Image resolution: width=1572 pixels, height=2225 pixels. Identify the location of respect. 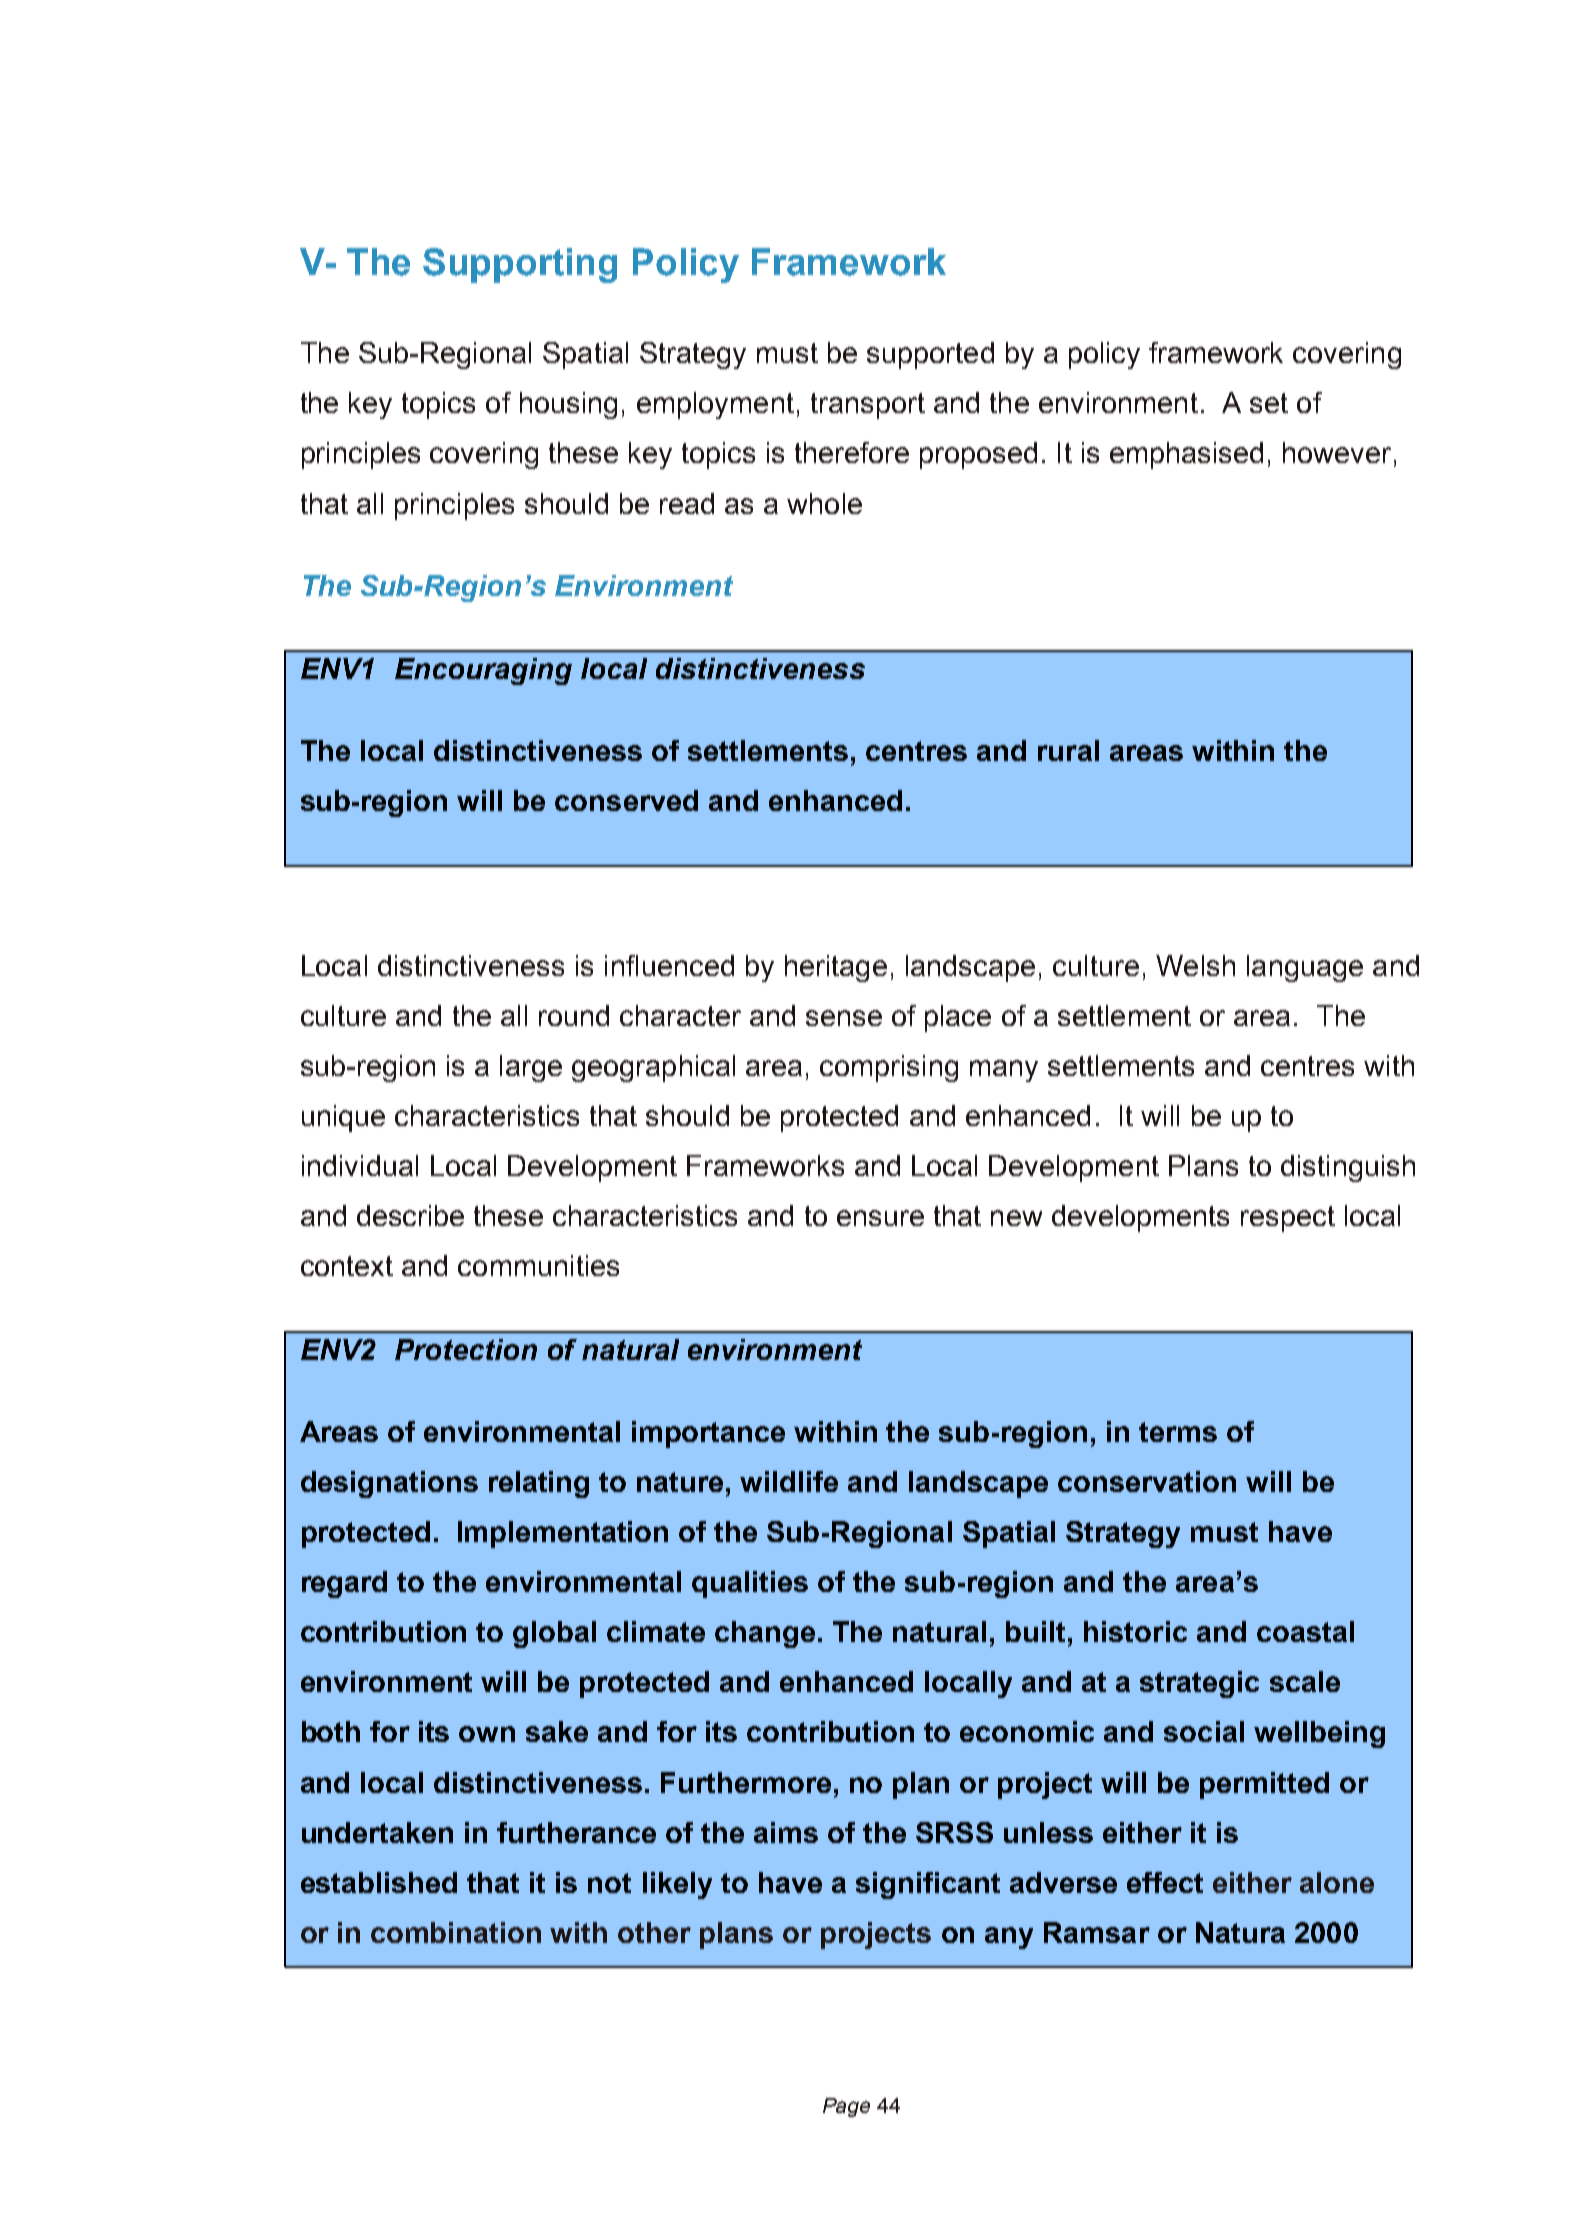
(1288, 1219).
